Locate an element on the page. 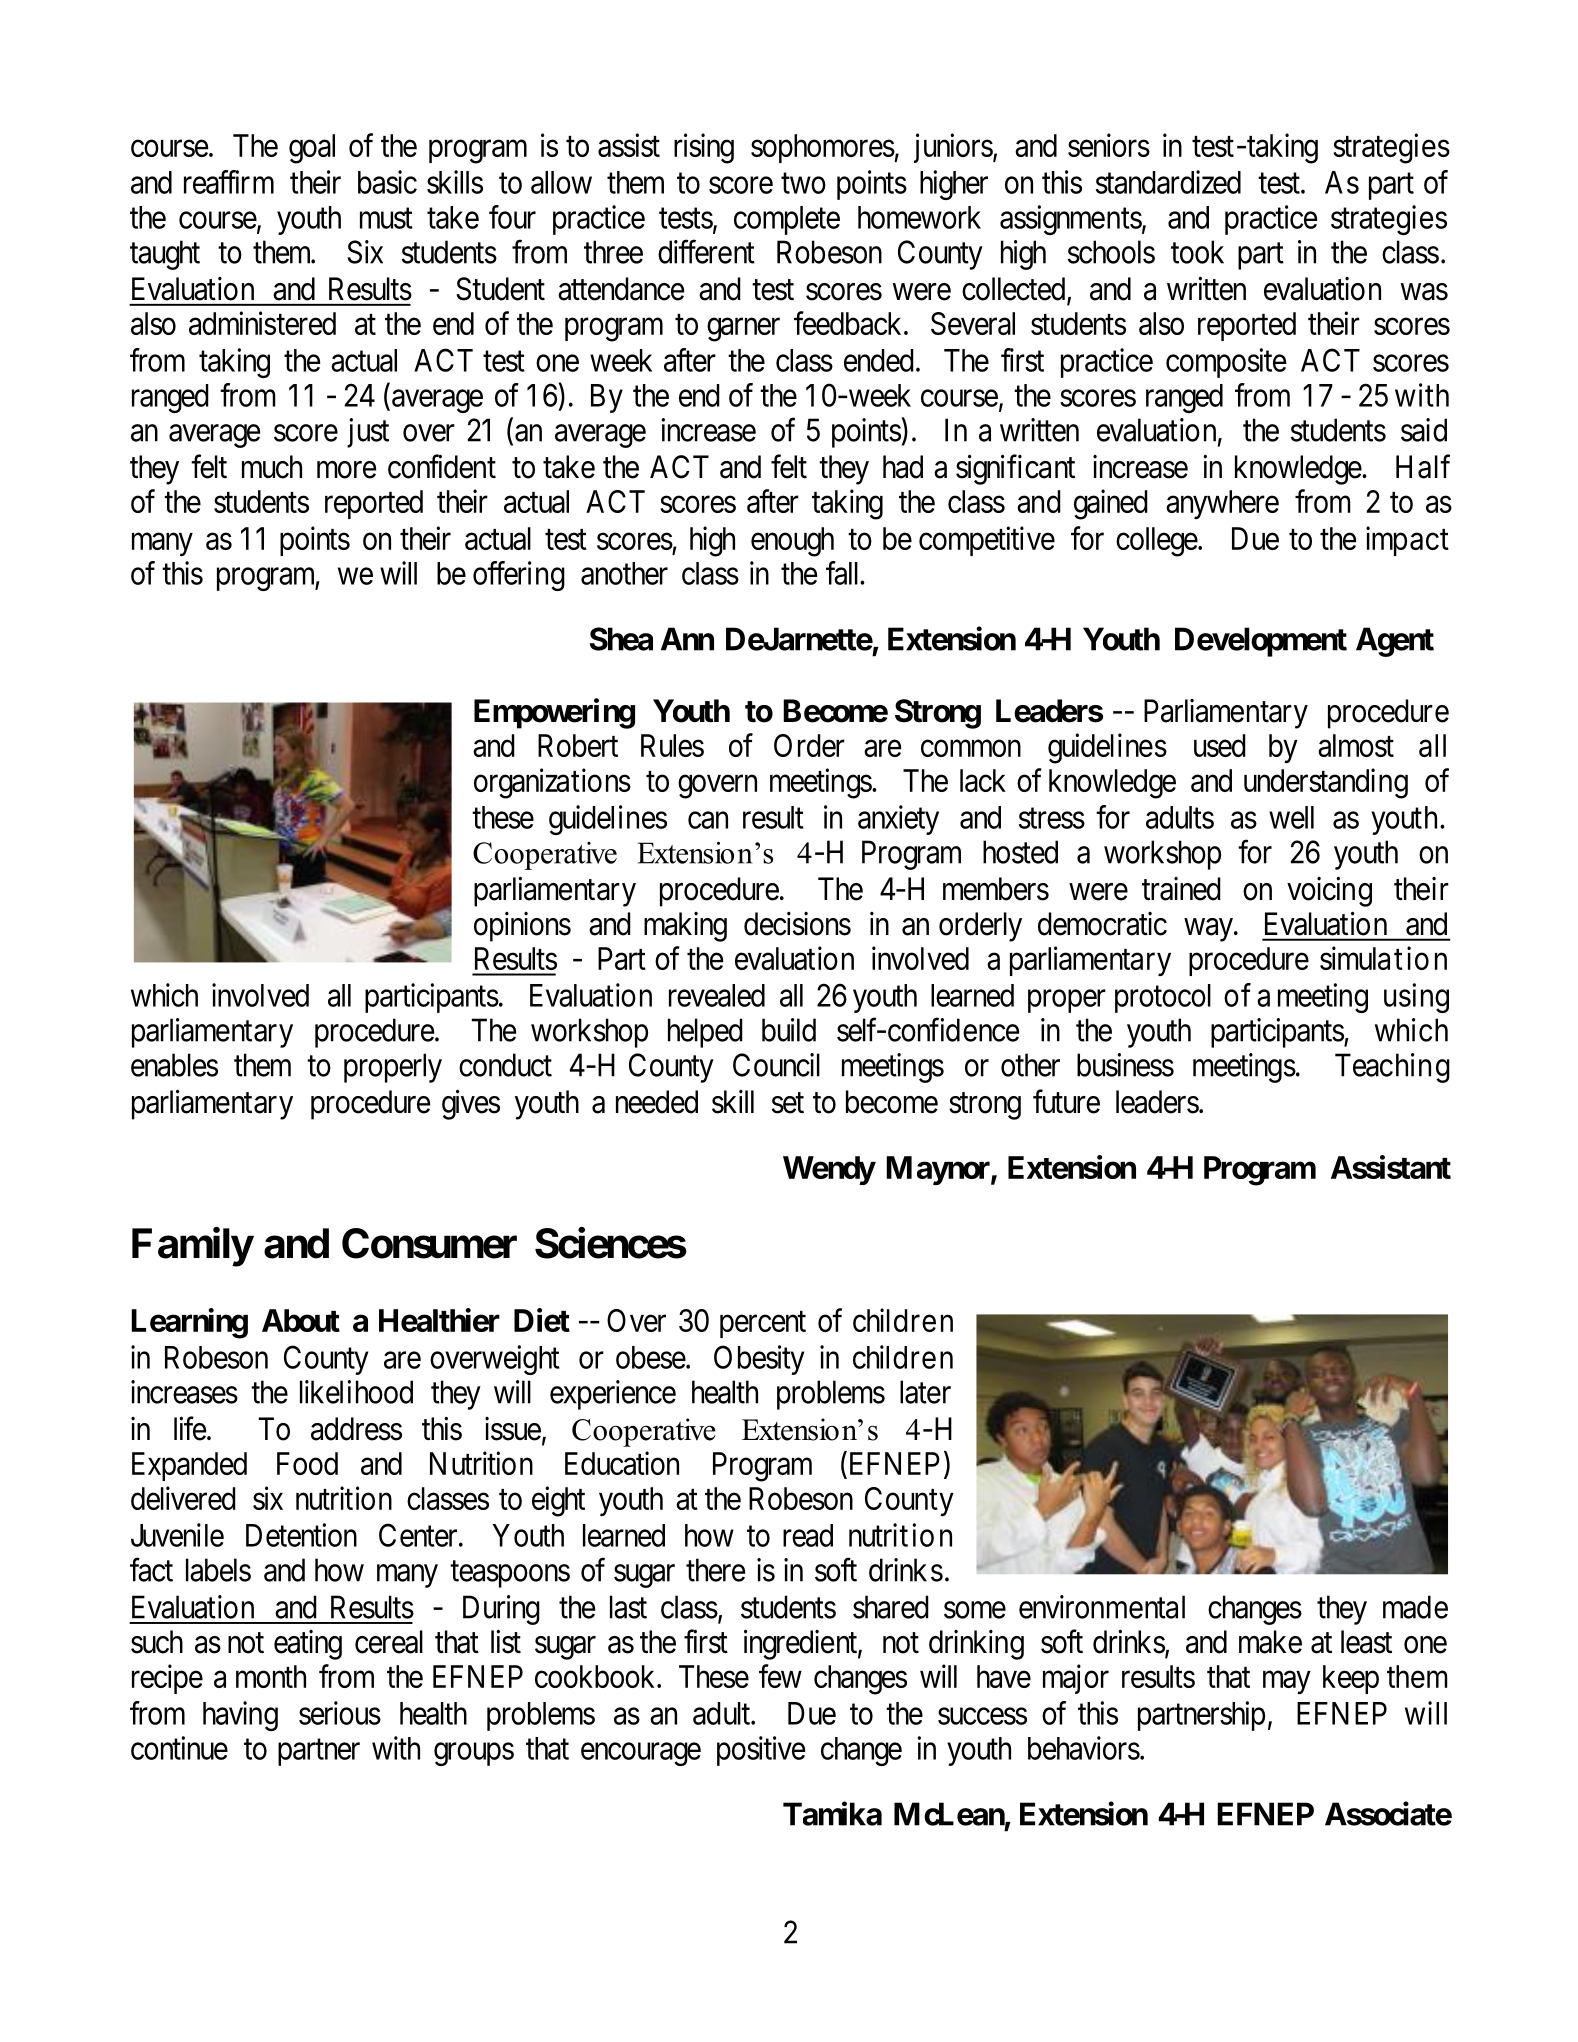 This page has height=2042, width=1578. keep is located at coordinates (1351, 1679).
